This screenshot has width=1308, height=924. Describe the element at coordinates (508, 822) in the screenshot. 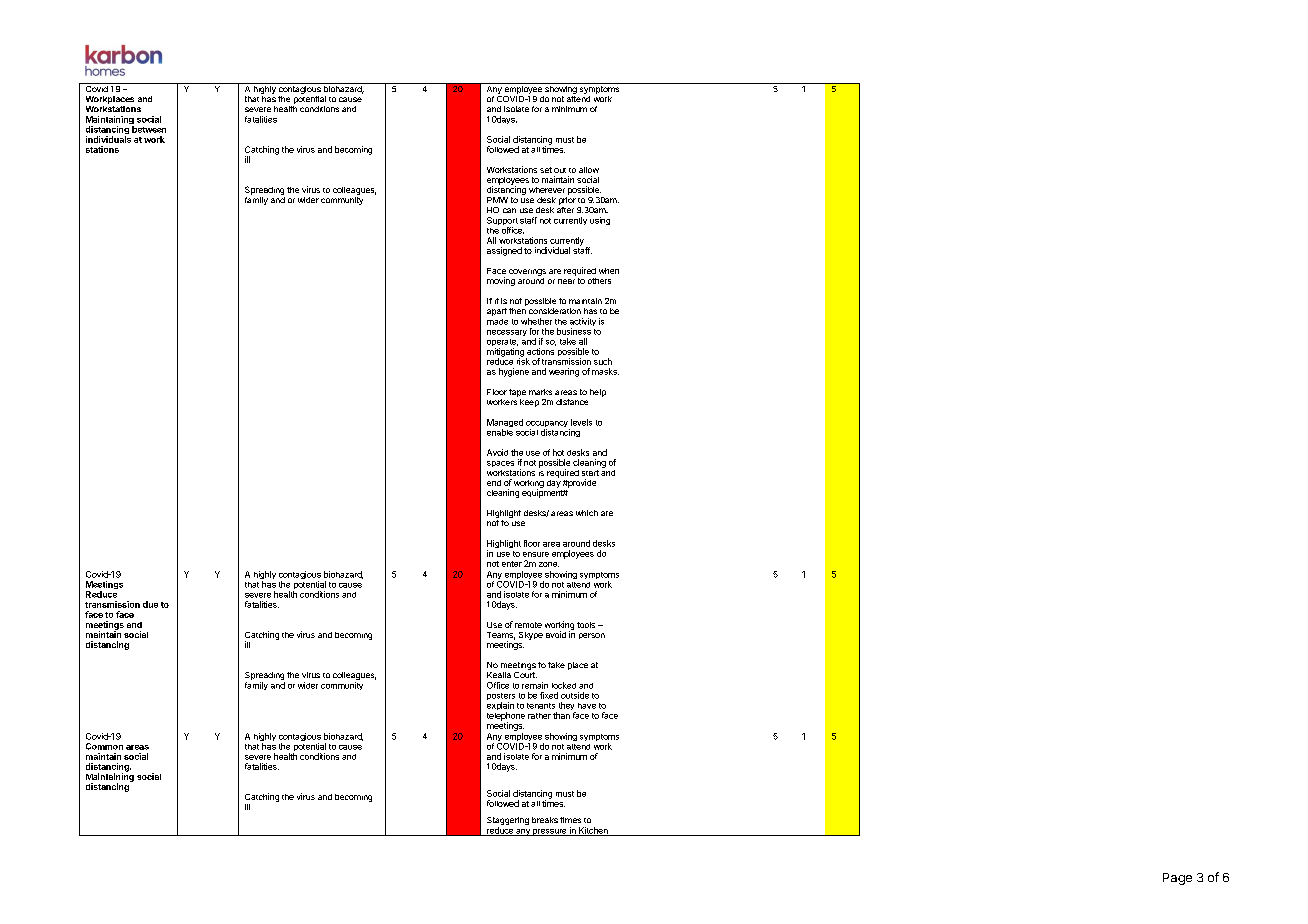

I see `Staggering` at that location.
